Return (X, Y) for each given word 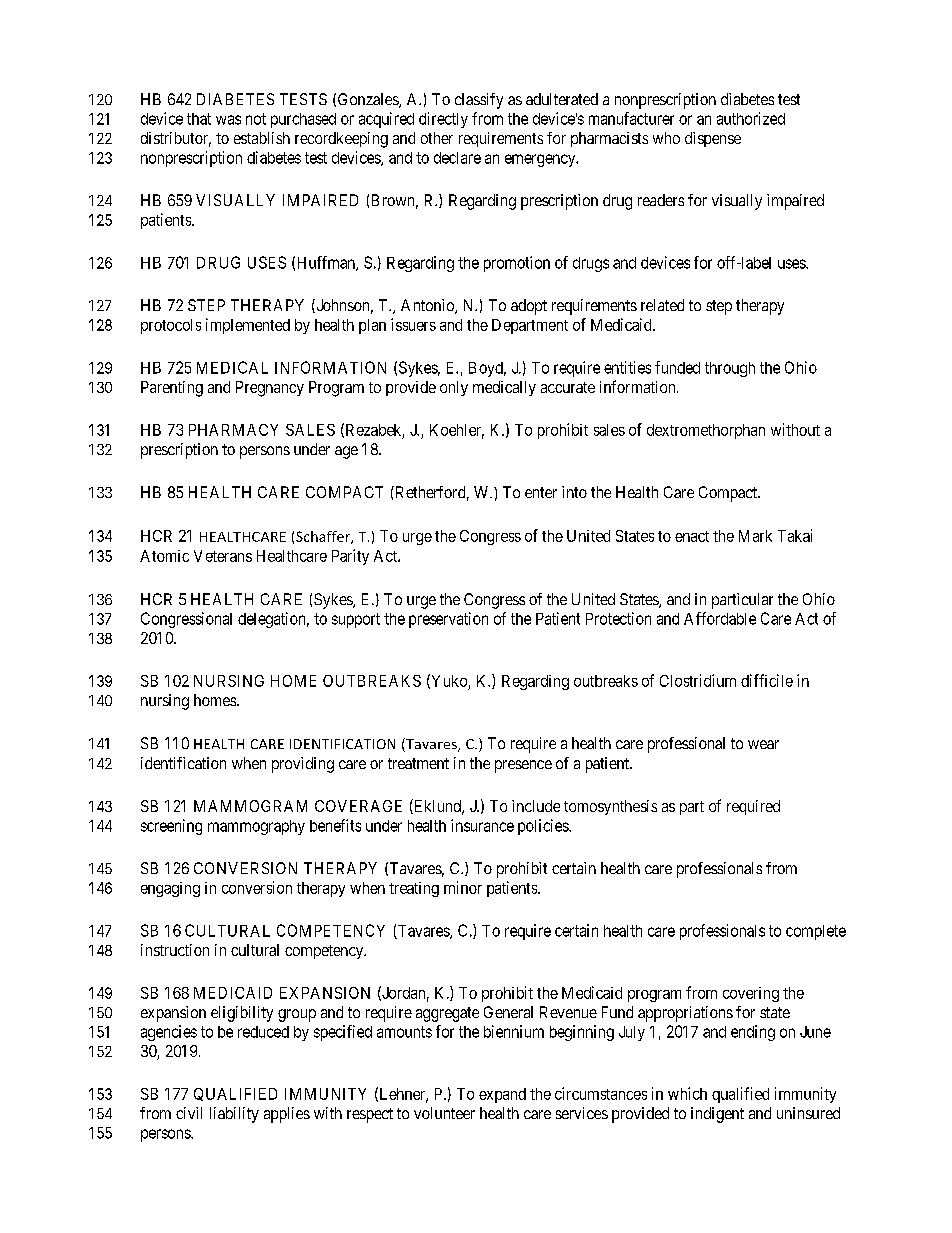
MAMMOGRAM (250, 806)
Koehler (457, 431)
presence (523, 766)
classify (479, 101)
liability (234, 1115)
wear (763, 744)
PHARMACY (233, 430)
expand (502, 1095)
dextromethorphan (706, 431)
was (228, 120)
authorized (751, 118)
